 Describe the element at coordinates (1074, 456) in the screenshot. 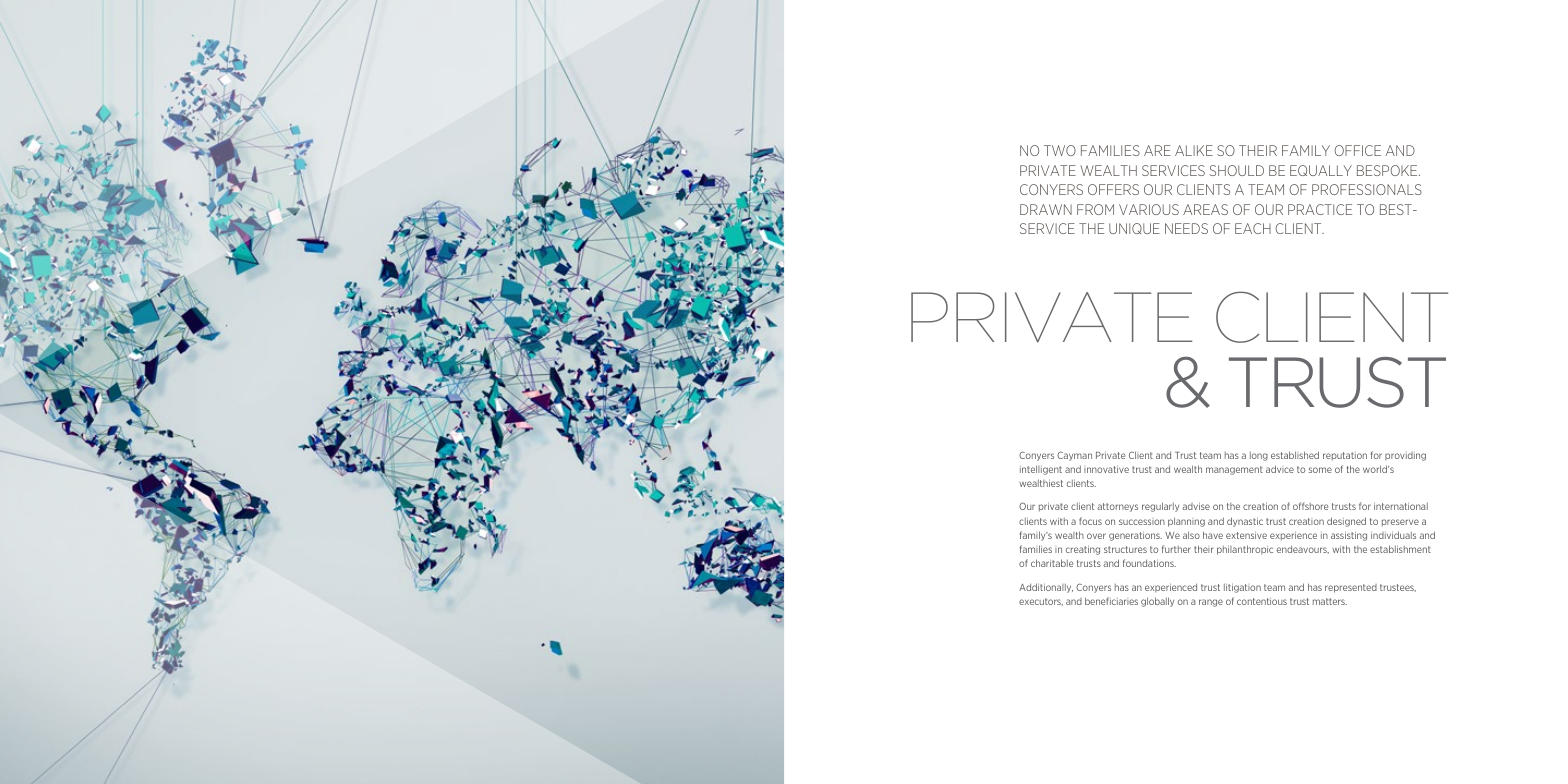

I see `Cayman` at that location.
